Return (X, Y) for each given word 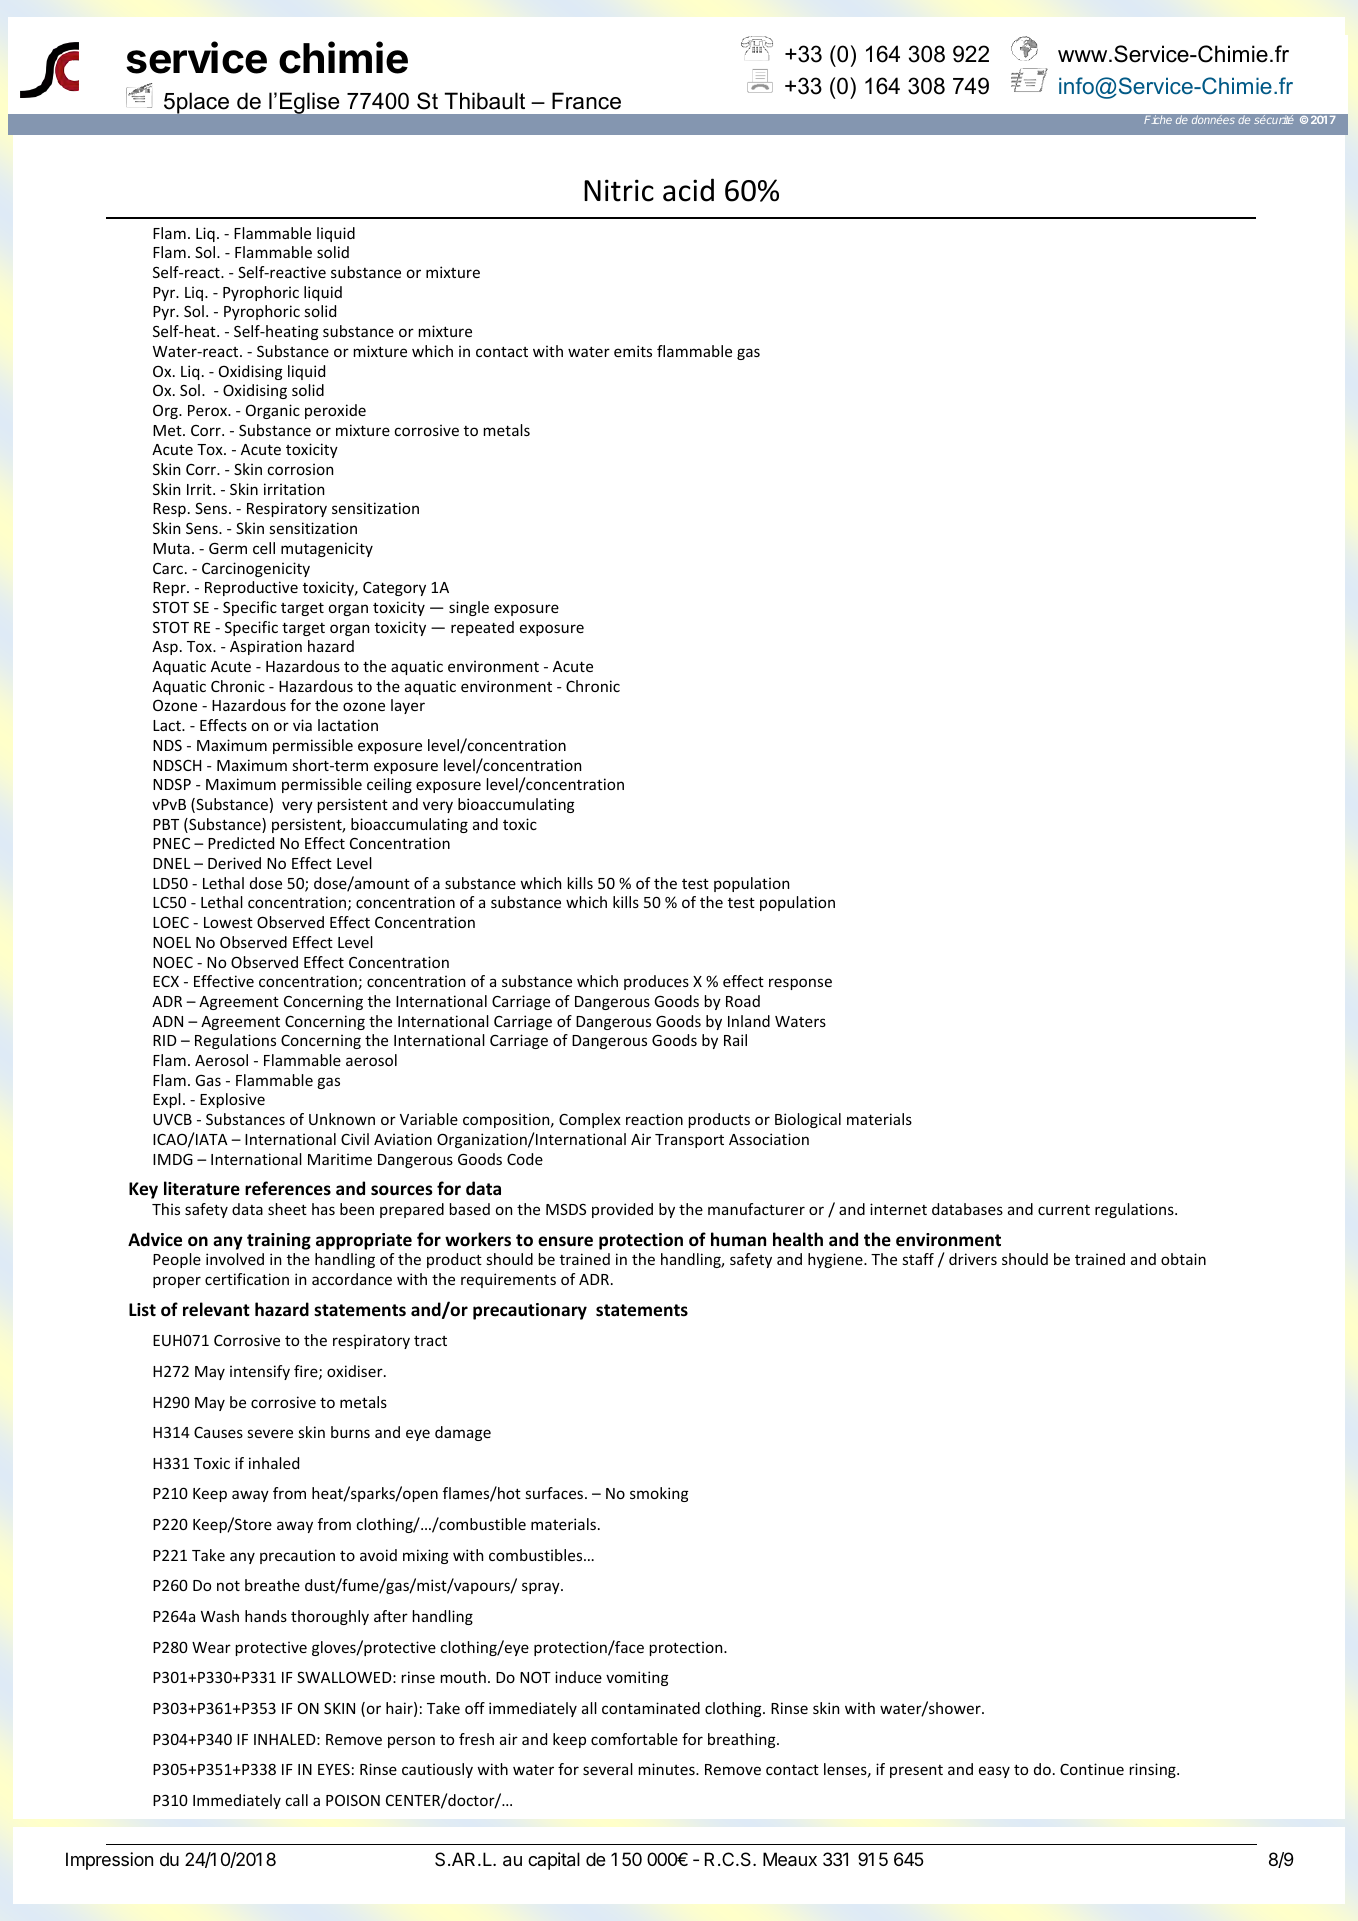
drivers (973, 1259)
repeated (482, 628)
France (586, 101)
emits (633, 351)
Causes (218, 1432)
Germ (228, 548)
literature (202, 1188)
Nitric (619, 190)
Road (743, 1001)
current (1064, 1210)
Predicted (241, 843)
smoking (659, 1494)
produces (656, 982)
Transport (689, 1141)
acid (688, 190)
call (297, 1800)
